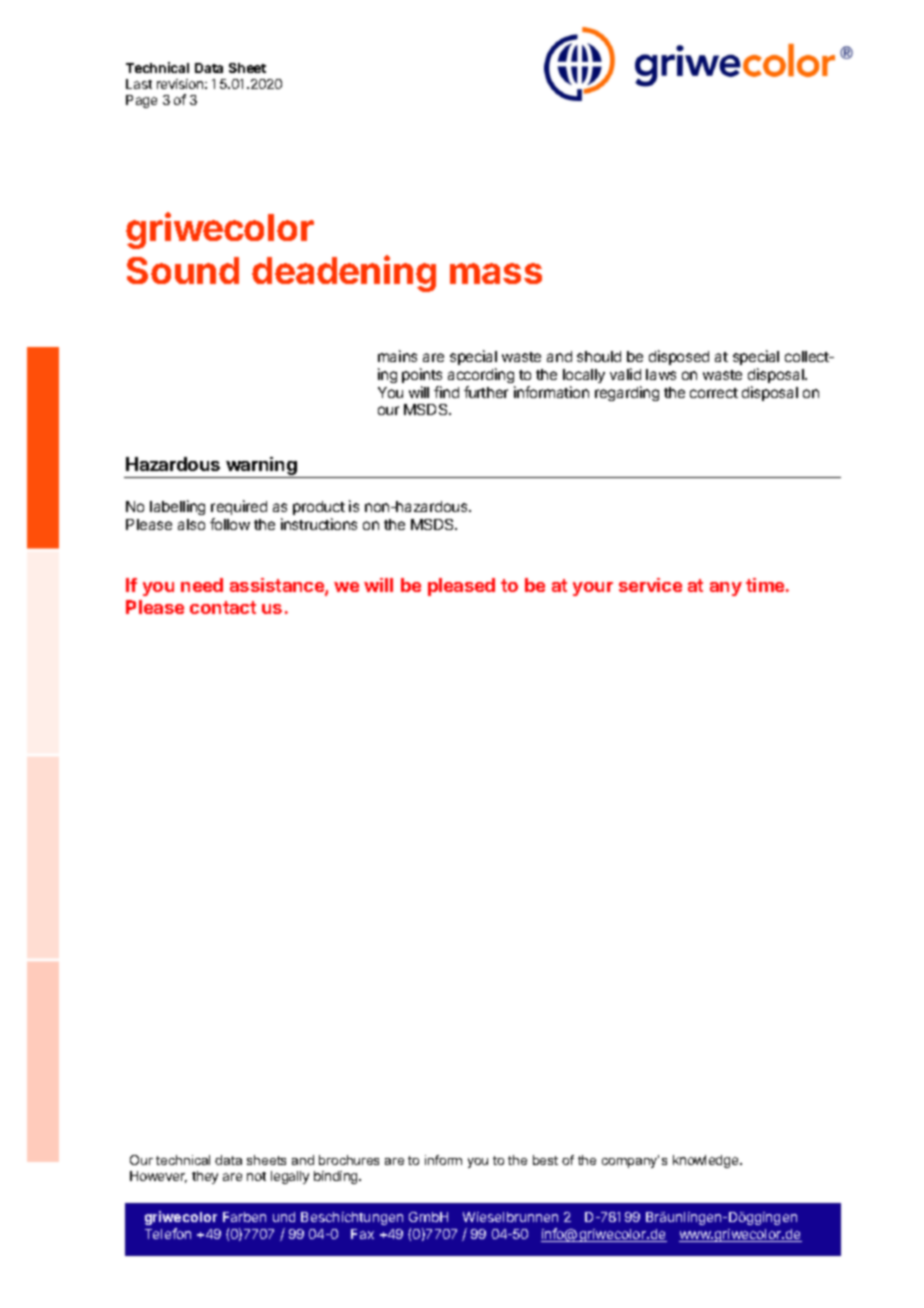  Describe the element at coordinates (650, 585) in the page. I see `service` at that location.
